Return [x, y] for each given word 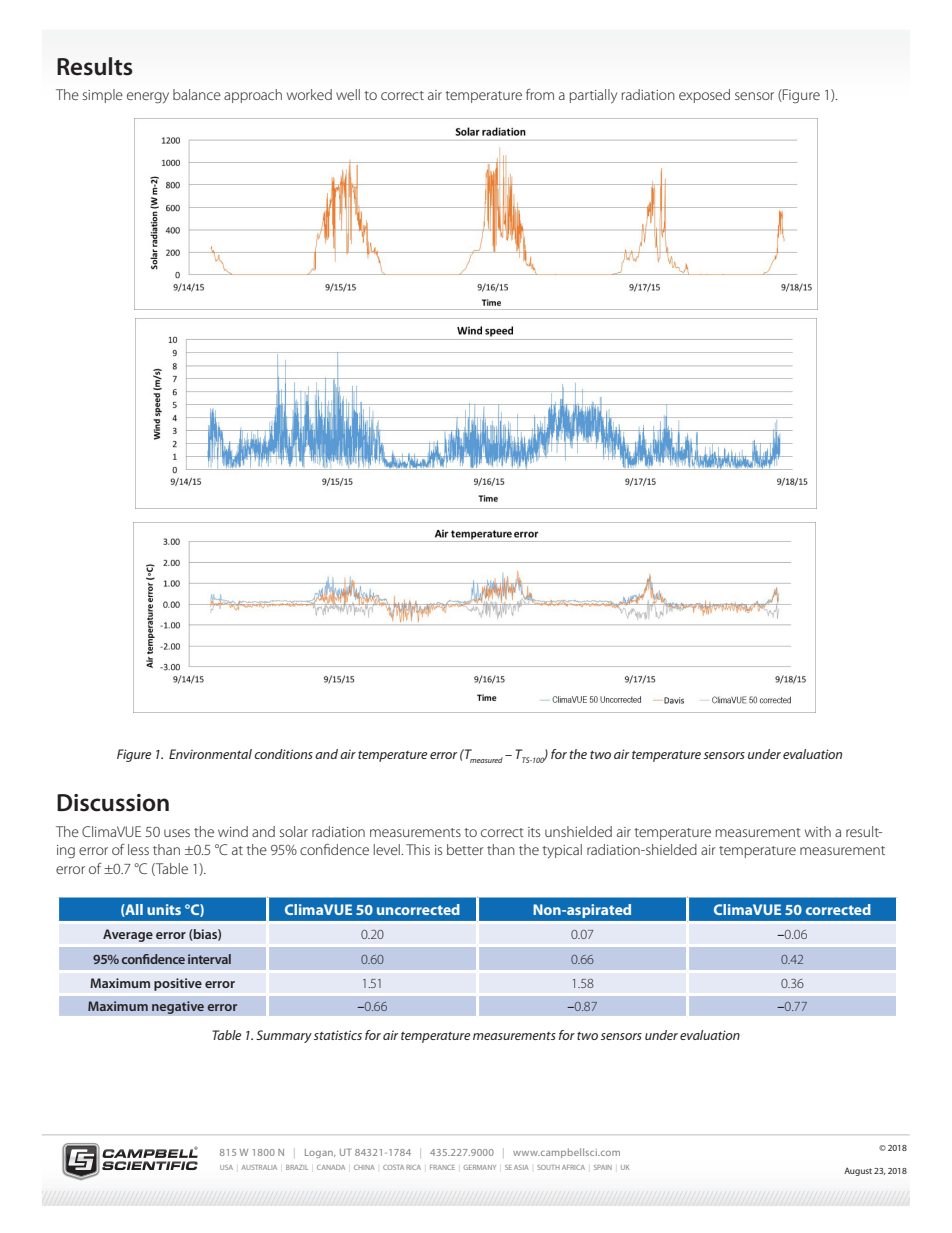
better [465, 849]
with [818, 831]
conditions [283, 754]
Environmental [210, 754]
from [540, 94]
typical [562, 851]
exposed [704, 96]
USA [226, 1167]
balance [197, 94]
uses [177, 833]
